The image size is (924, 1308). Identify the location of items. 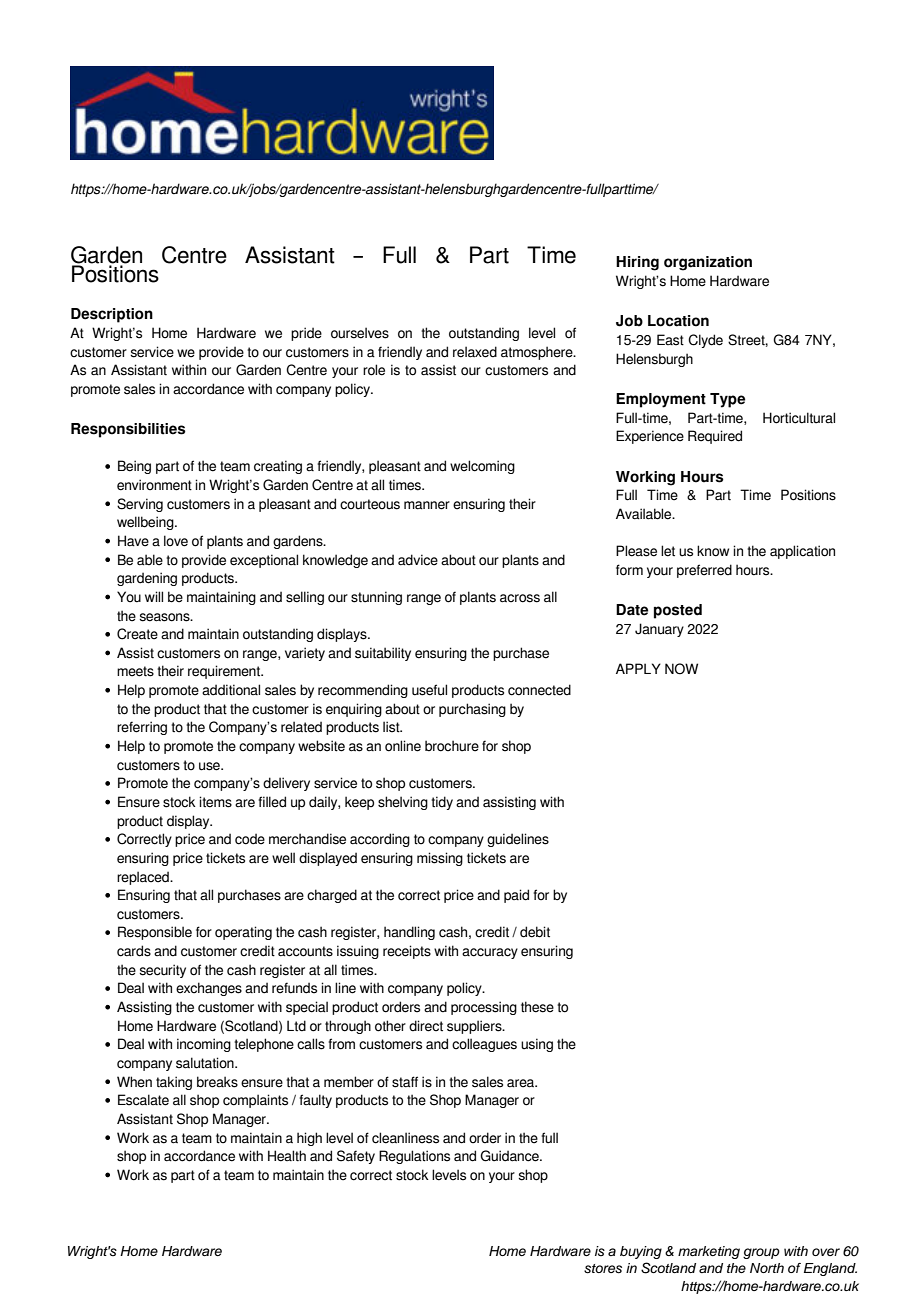
(215, 802).
